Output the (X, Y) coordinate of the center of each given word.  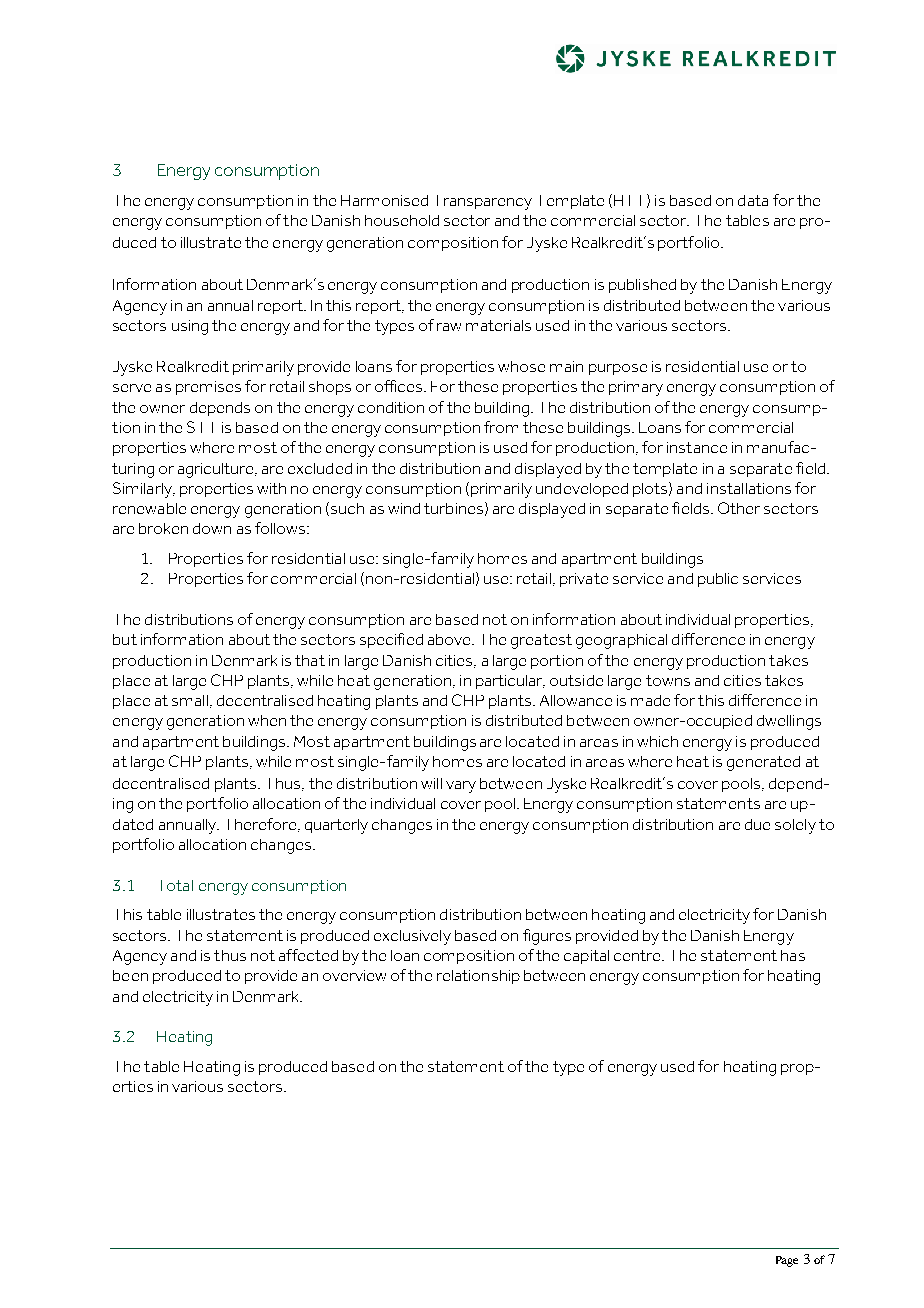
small (190, 700)
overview (354, 975)
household (402, 220)
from (501, 427)
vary (461, 787)
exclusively (412, 937)
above (450, 639)
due (757, 824)
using (190, 327)
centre (638, 955)
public (718, 580)
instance (697, 447)
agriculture (217, 470)
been (130, 975)
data (753, 200)
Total (177, 885)
